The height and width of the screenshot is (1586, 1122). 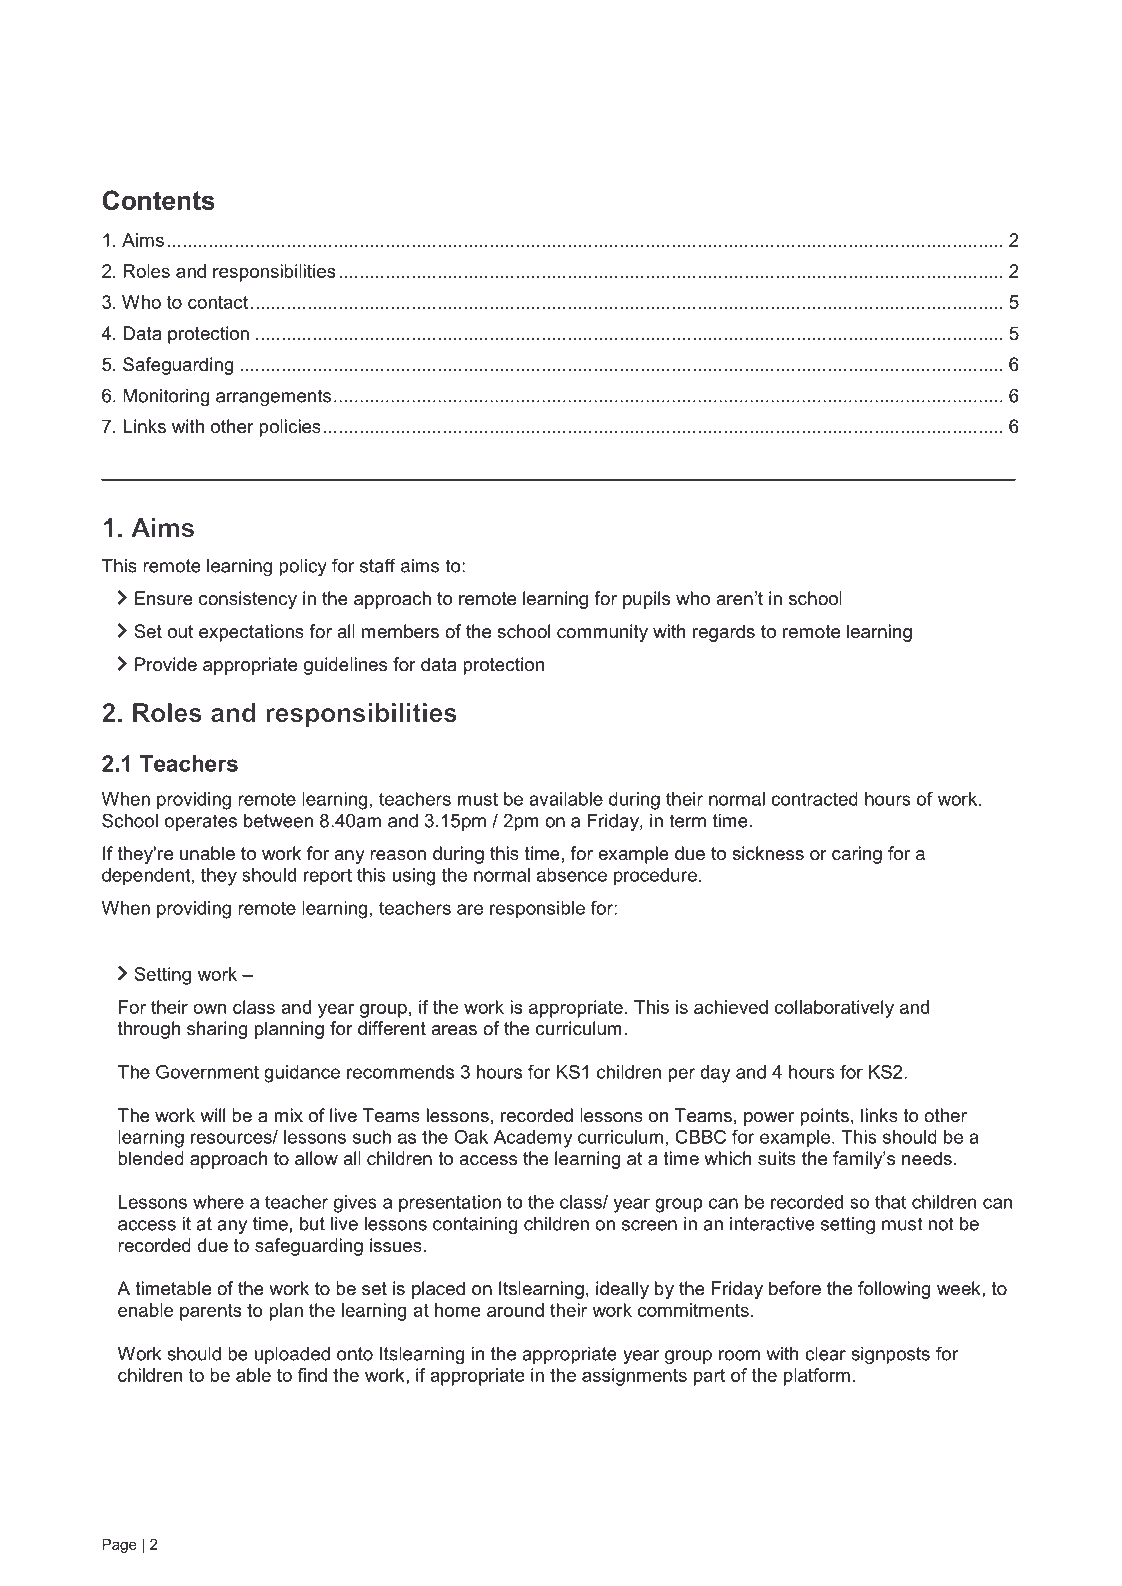 What do you see at coordinates (218, 302) in the screenshot?
I see `contact` at bounding box center [218, 302].
